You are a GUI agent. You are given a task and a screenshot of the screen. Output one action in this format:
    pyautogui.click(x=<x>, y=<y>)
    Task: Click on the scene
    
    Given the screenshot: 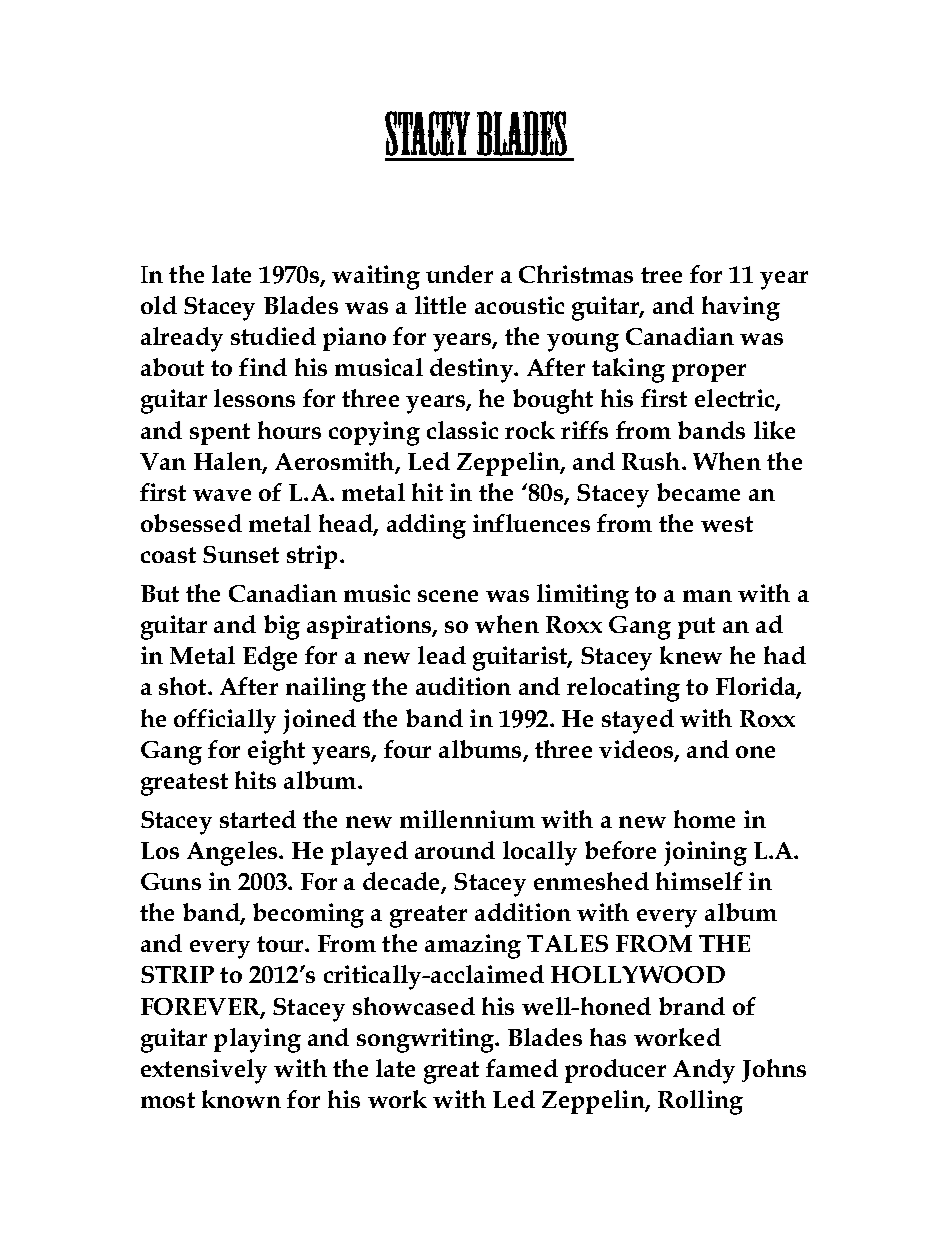 What is the action you would take?
    pyautogui.click(x=448, y=596)
